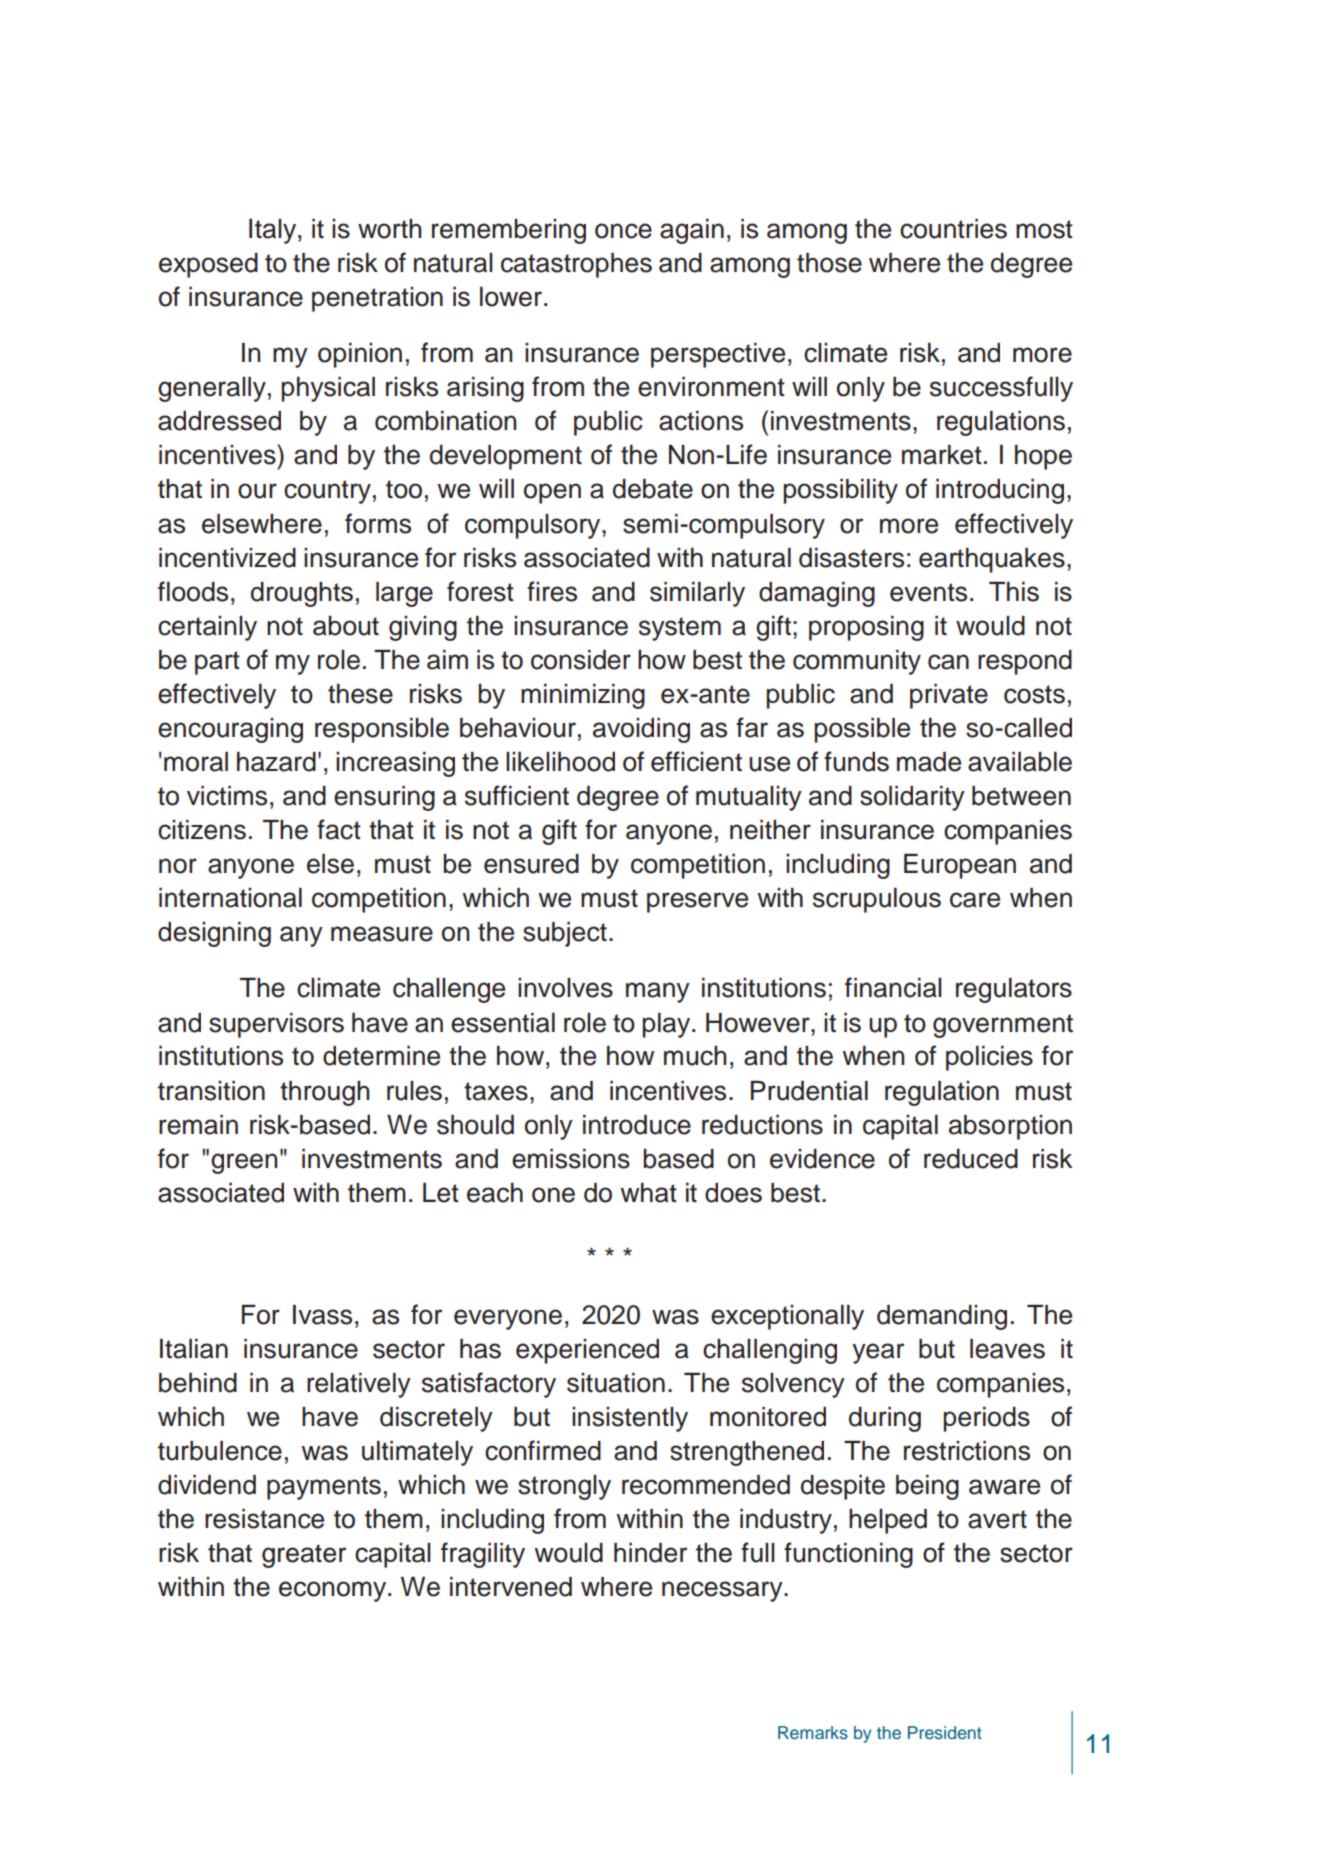 This image has height=1874, width=1325. What do you see at coordinates (324, 1093) in the image?
I see `through` at bounding box center [324, 1093].
